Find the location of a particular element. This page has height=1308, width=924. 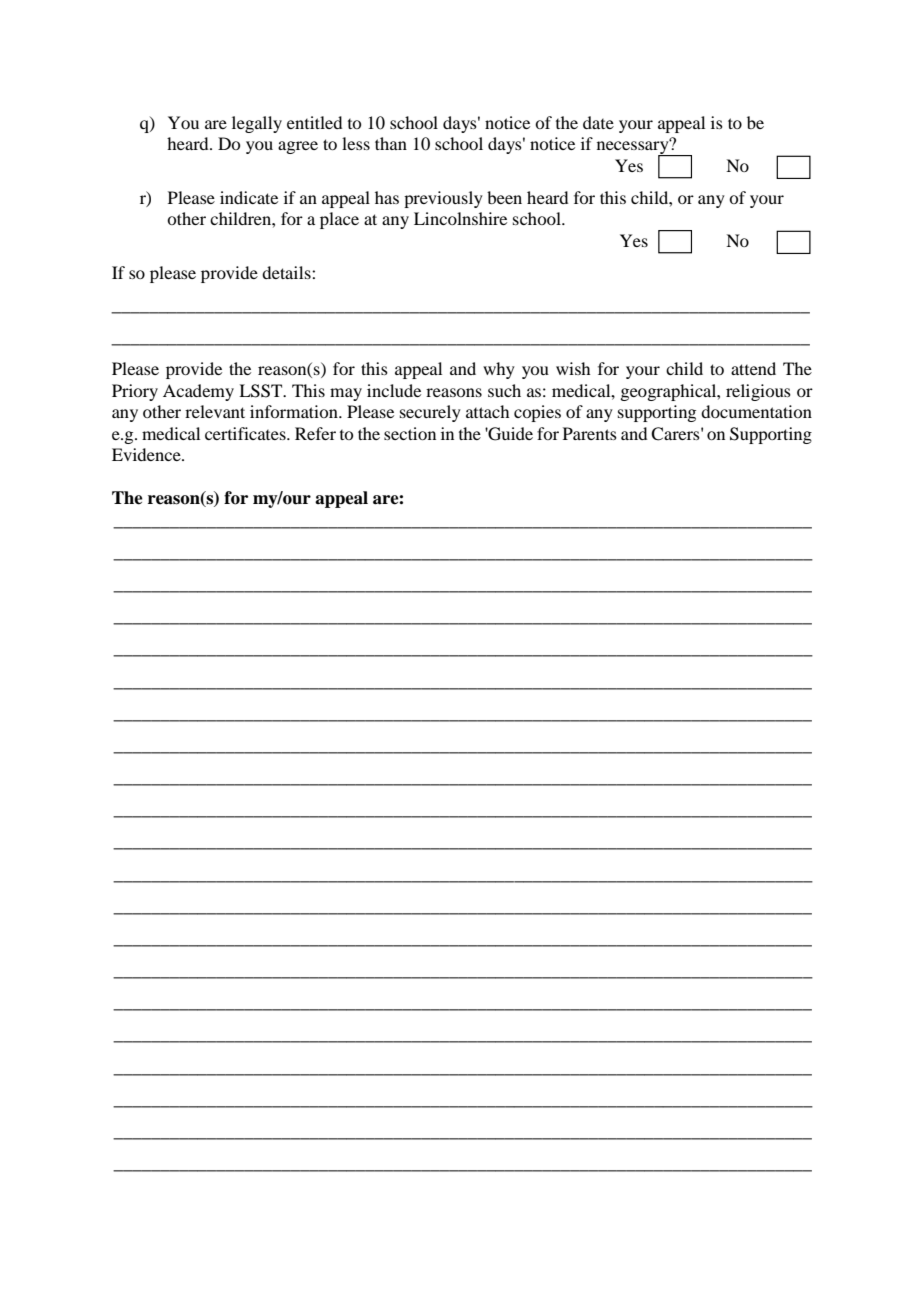

place is located at coordinates (339, 220).
